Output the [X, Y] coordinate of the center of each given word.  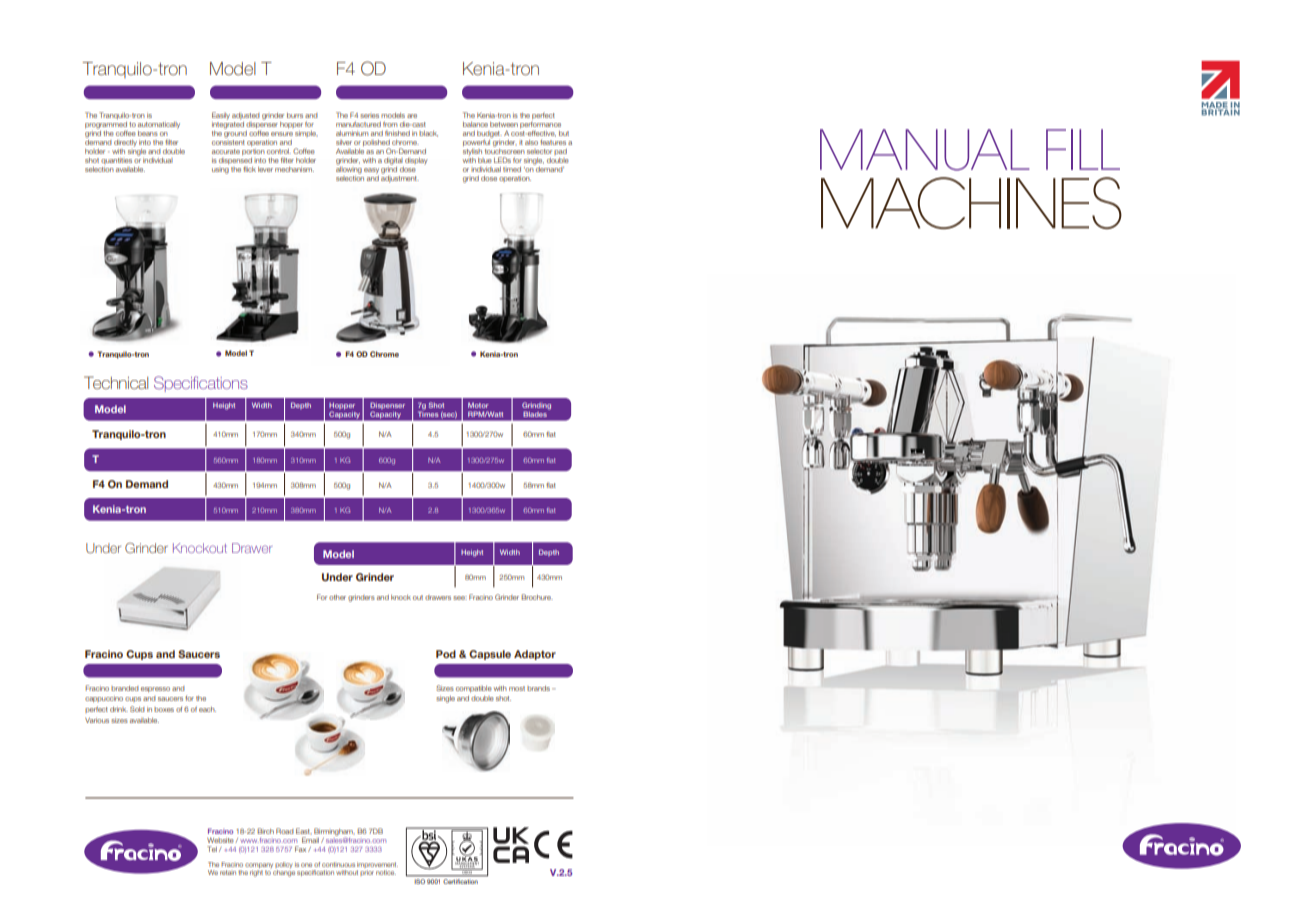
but [564, 133]
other [337, 597]
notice [386, 872]
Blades [536, 413]
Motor [478, 405]
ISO [420, 881]
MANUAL [925, 150]
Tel [212, 849]
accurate [226, 151]
